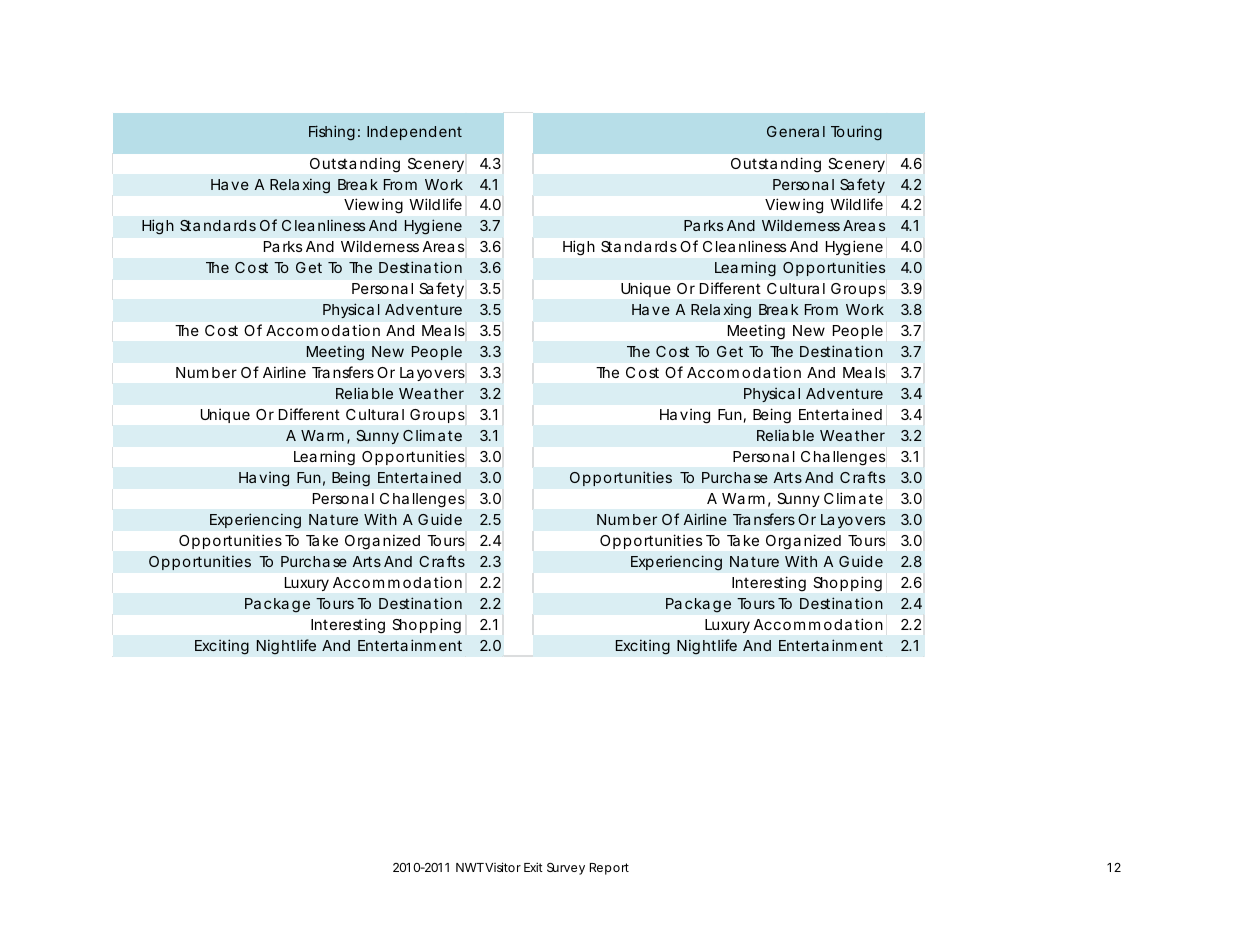 The height and width of the document is (952, 1233). I want to click on Independent, so click(414, 133).
